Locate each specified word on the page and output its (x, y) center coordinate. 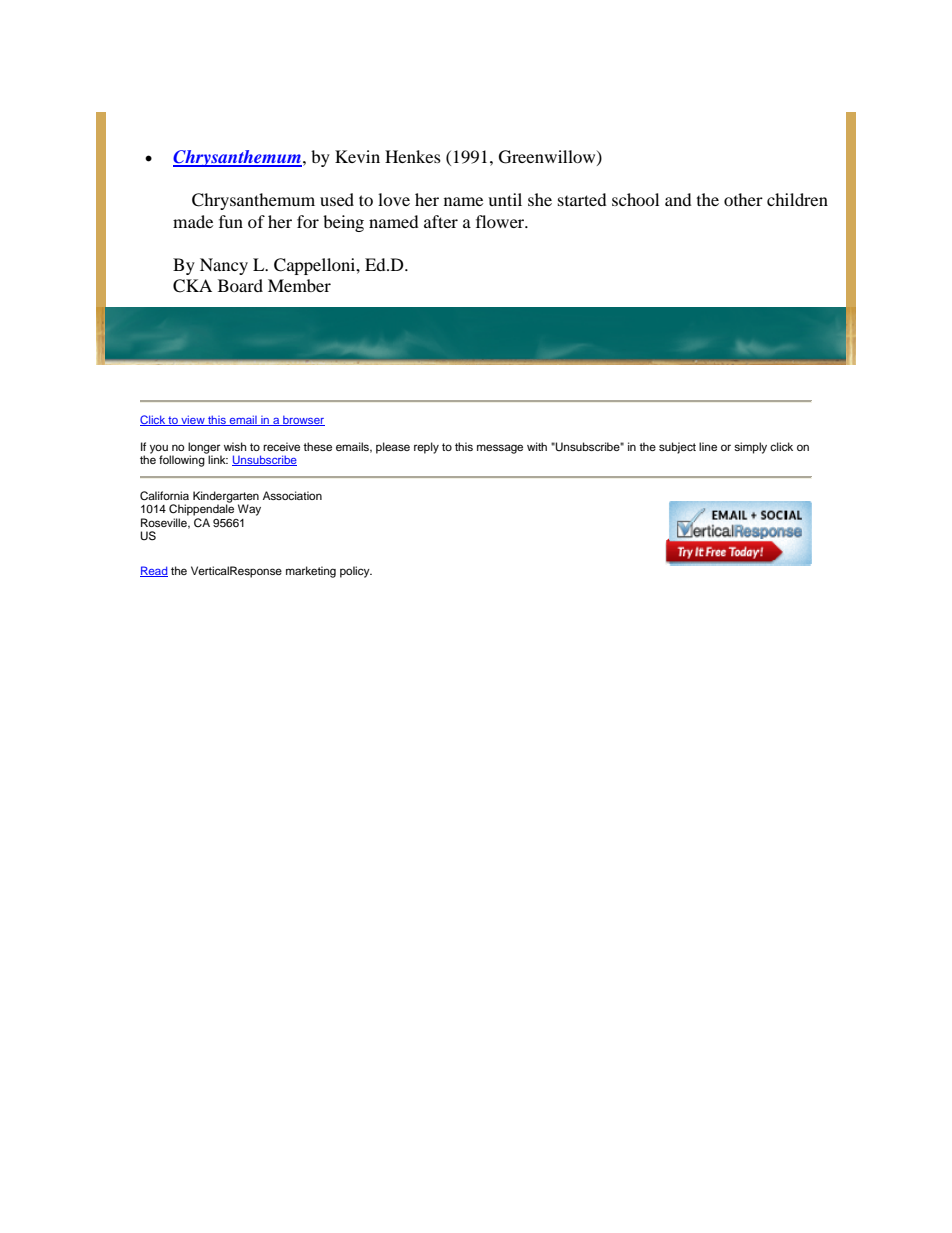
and (678, 199)
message (500, 449)
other (743, 199)
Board (240, 285)
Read (154, 571)
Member (299, 285)
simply (750, 448)
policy (356, 572)
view (193, 420)
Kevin (357, 156)
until (505, 199)
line (708, 446)
